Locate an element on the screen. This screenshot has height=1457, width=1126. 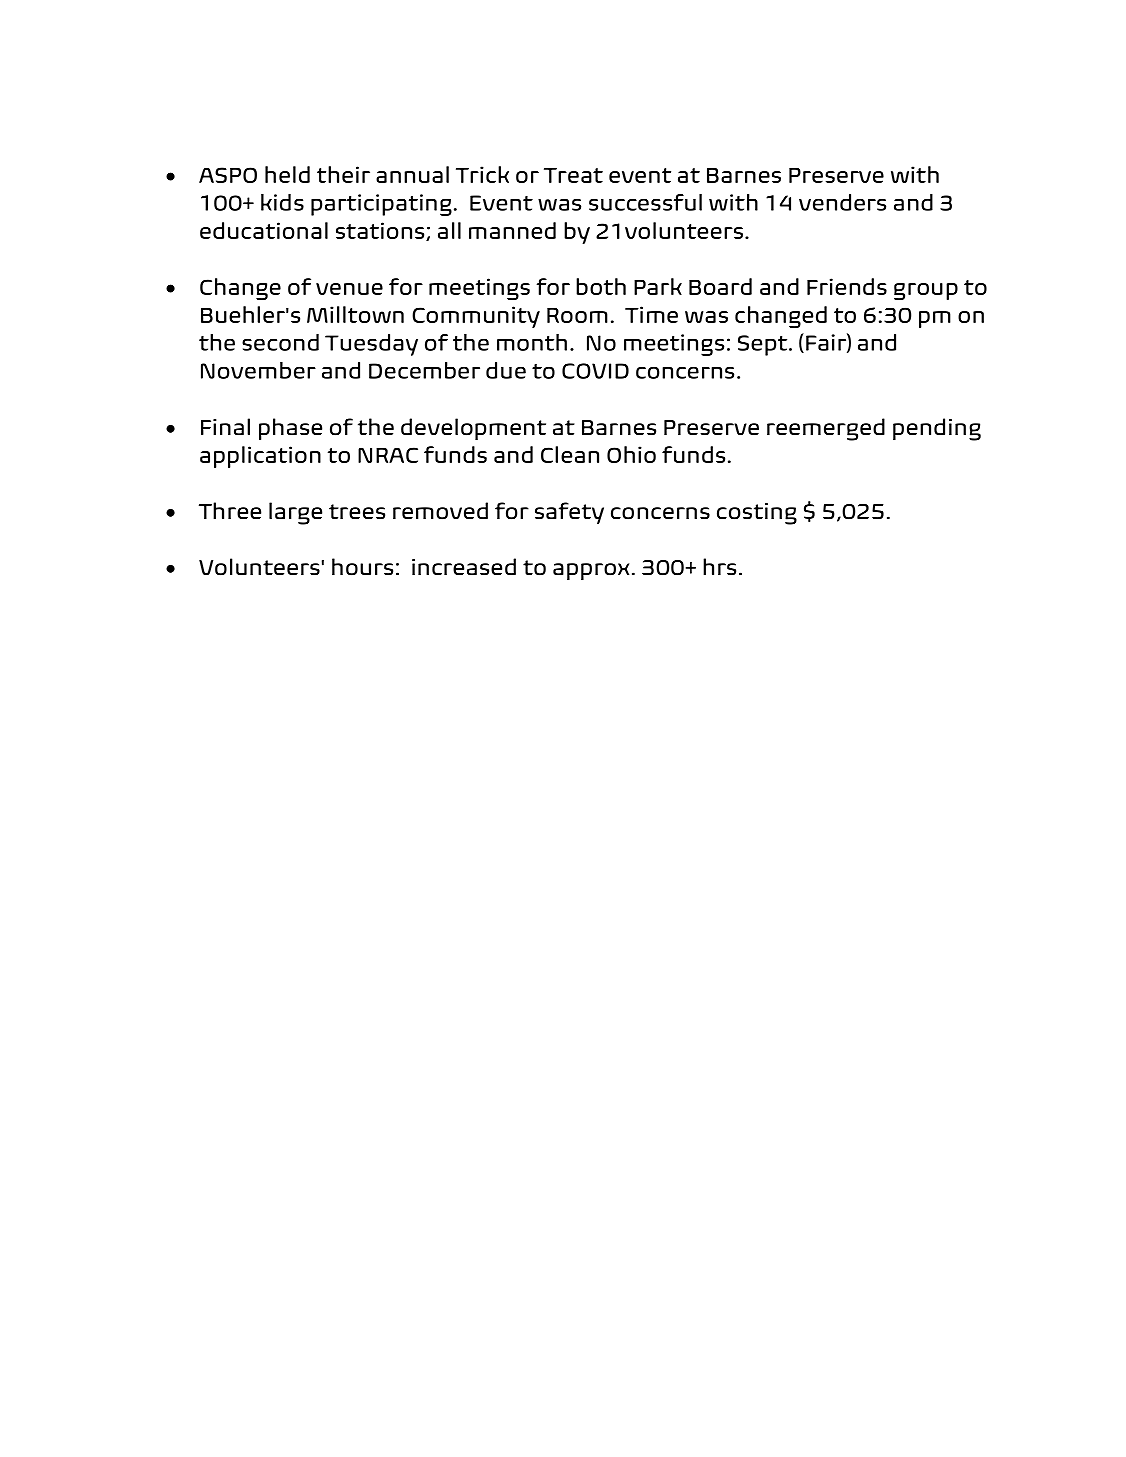
held is located at coordinates (287, 174).
